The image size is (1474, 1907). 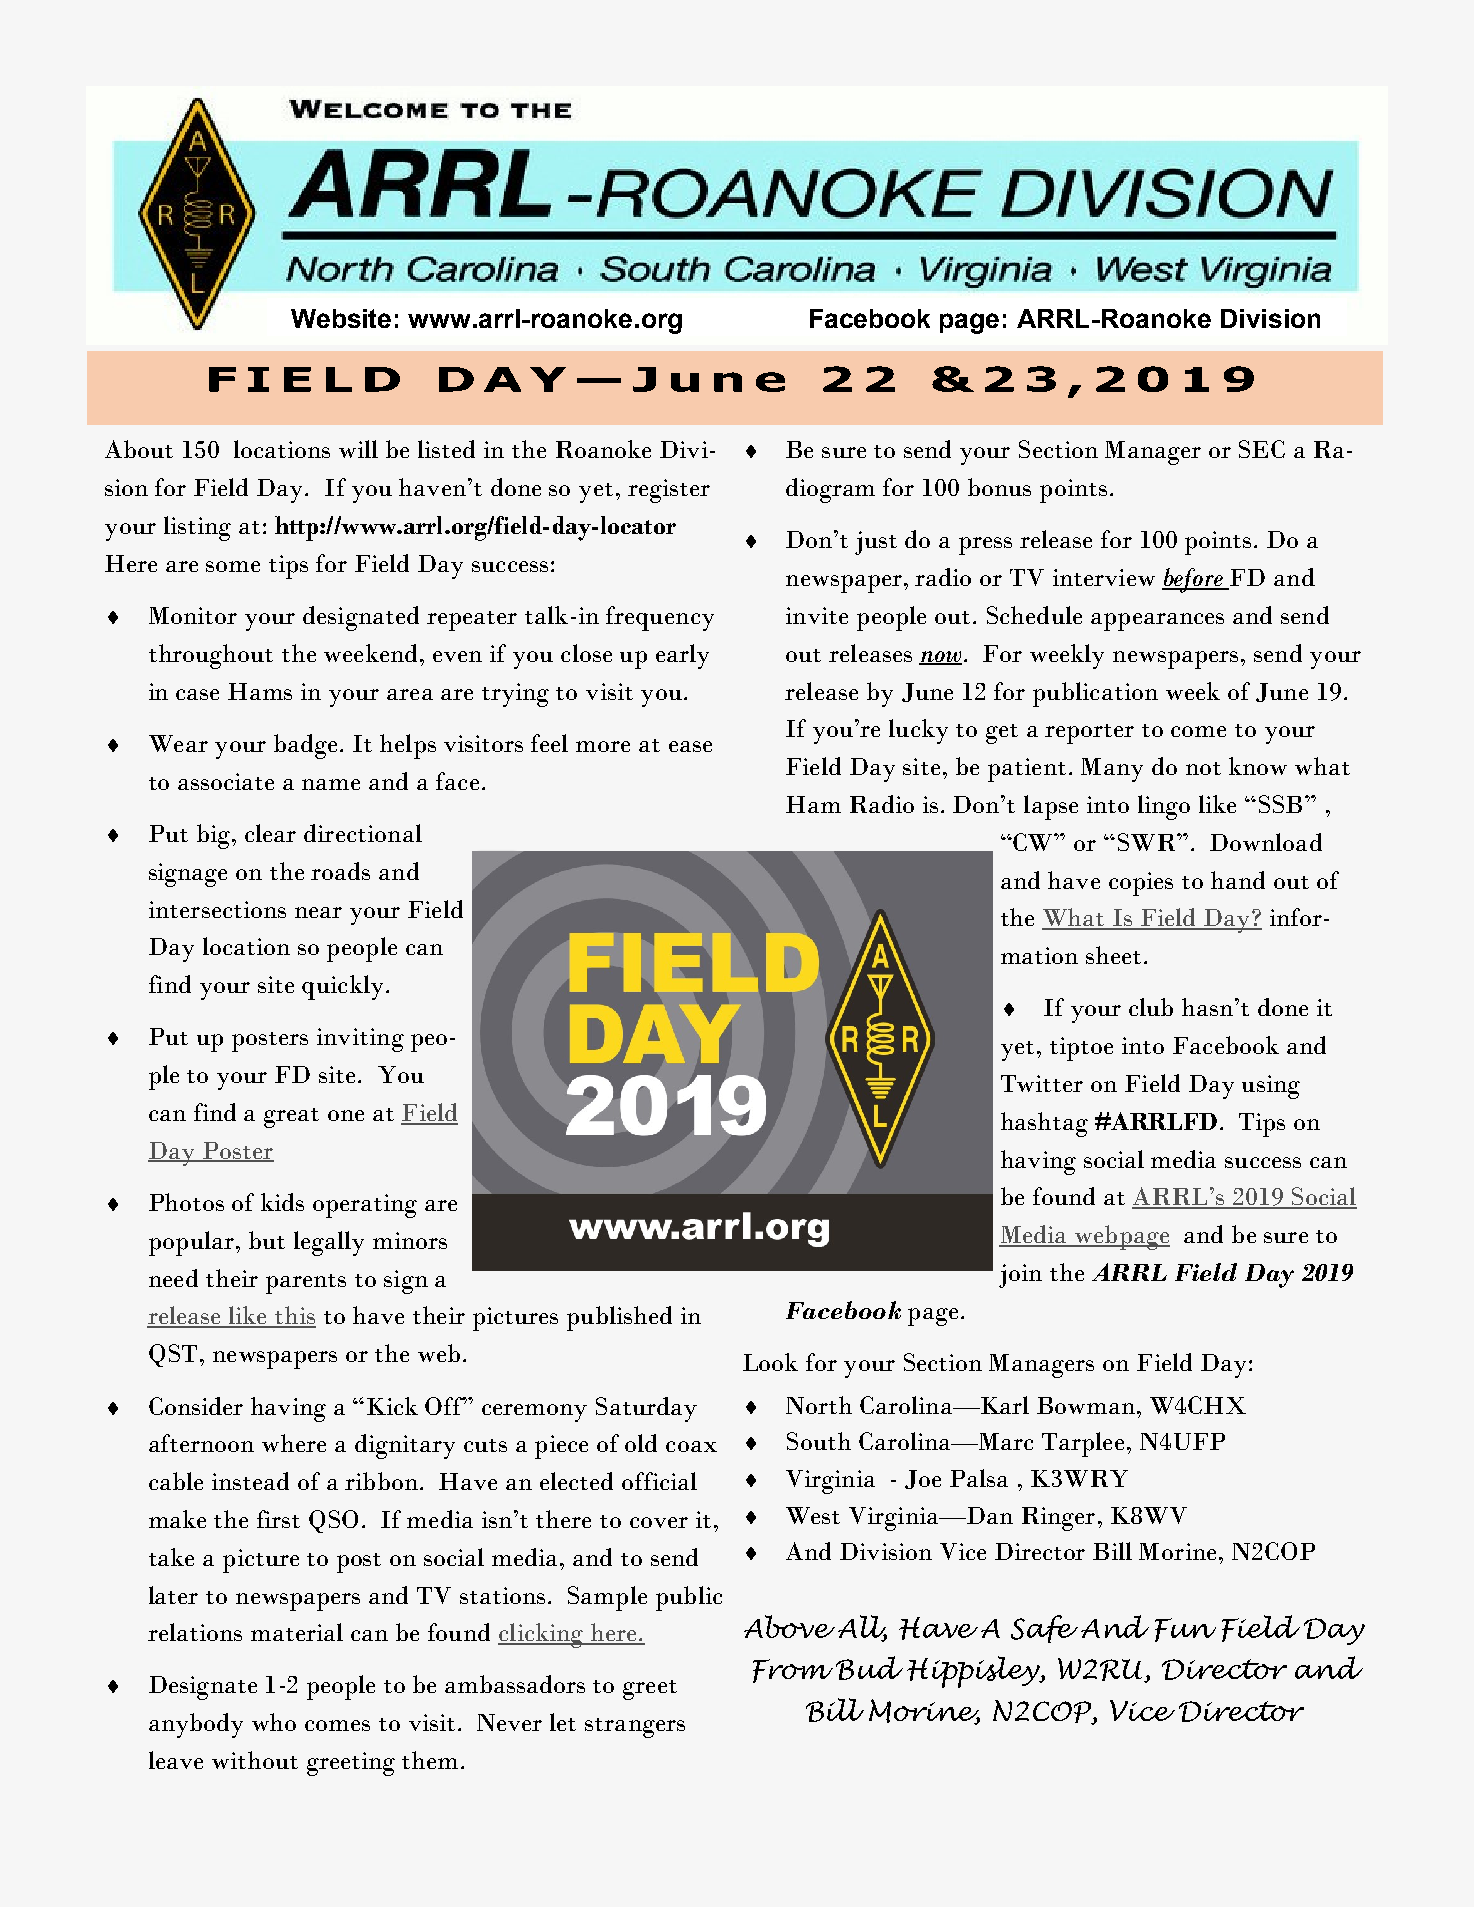 What do you see at coordinates (999, 487) in the image?
I see `bonus` at bounding box center [999, 487].
